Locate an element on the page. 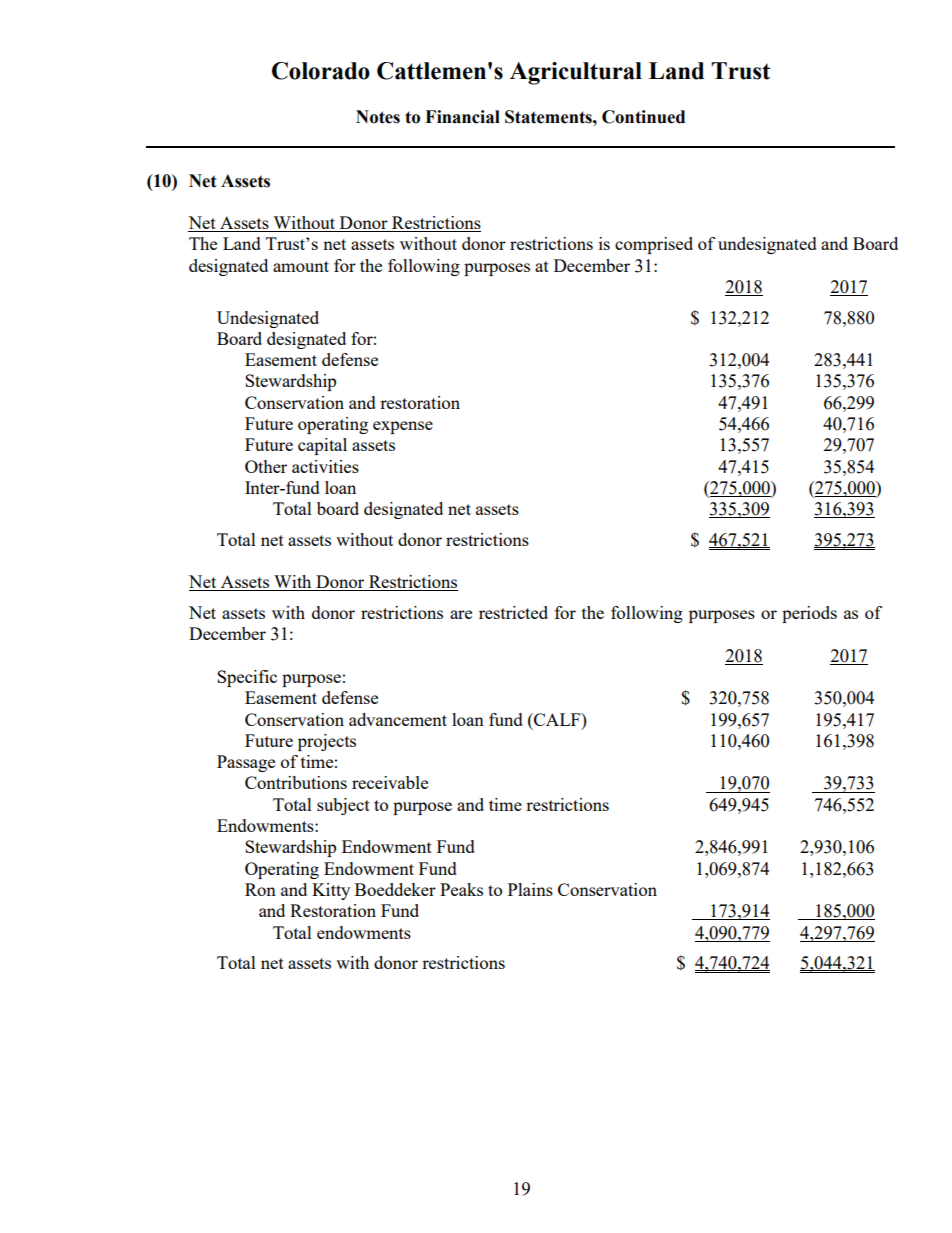 The height and width of the image is (1233, 952). Kitty is located at coordinates (331, 891).
